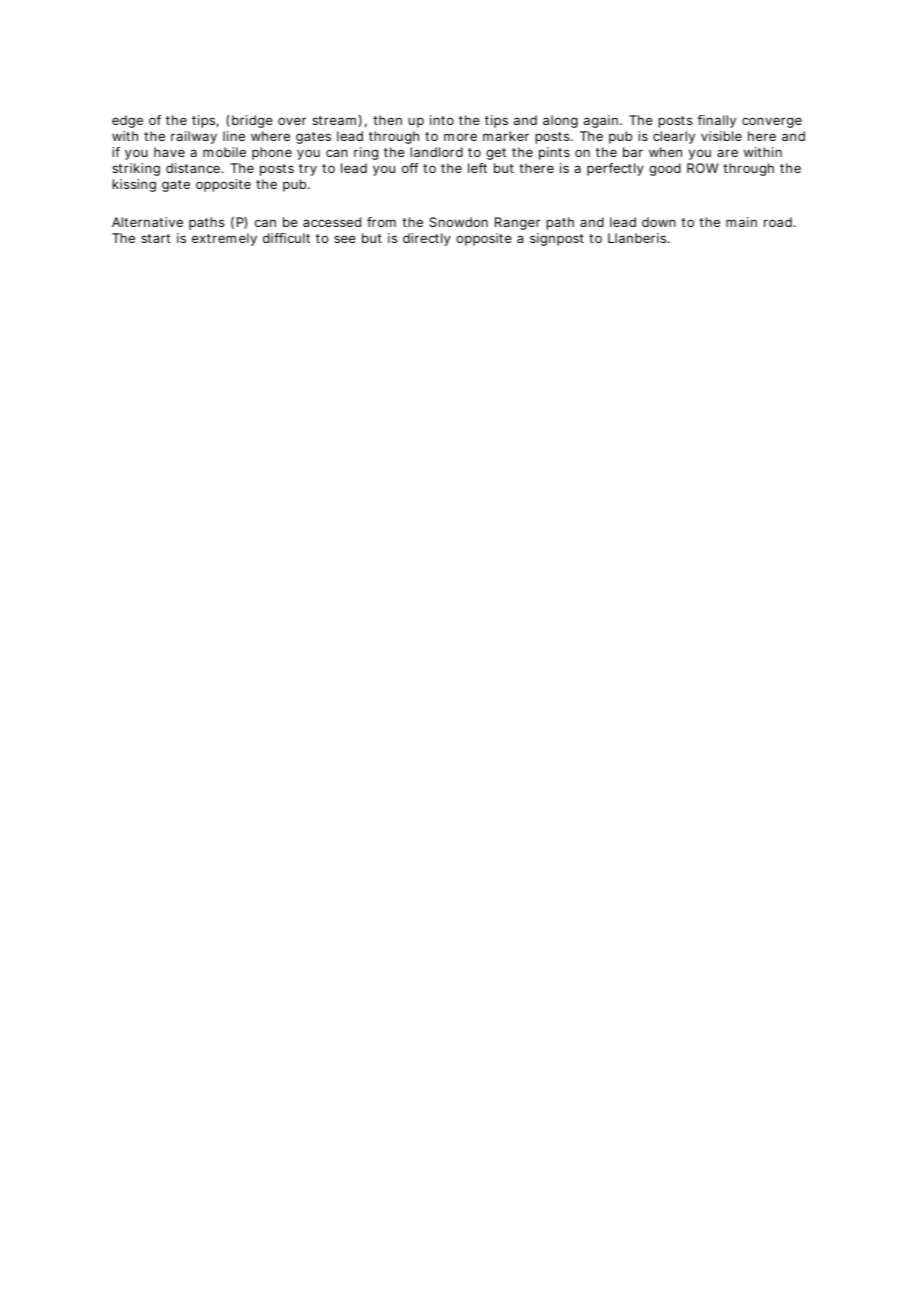 The height and width of the document is (1308, 924). I want to click on off, so click(410, 168).
